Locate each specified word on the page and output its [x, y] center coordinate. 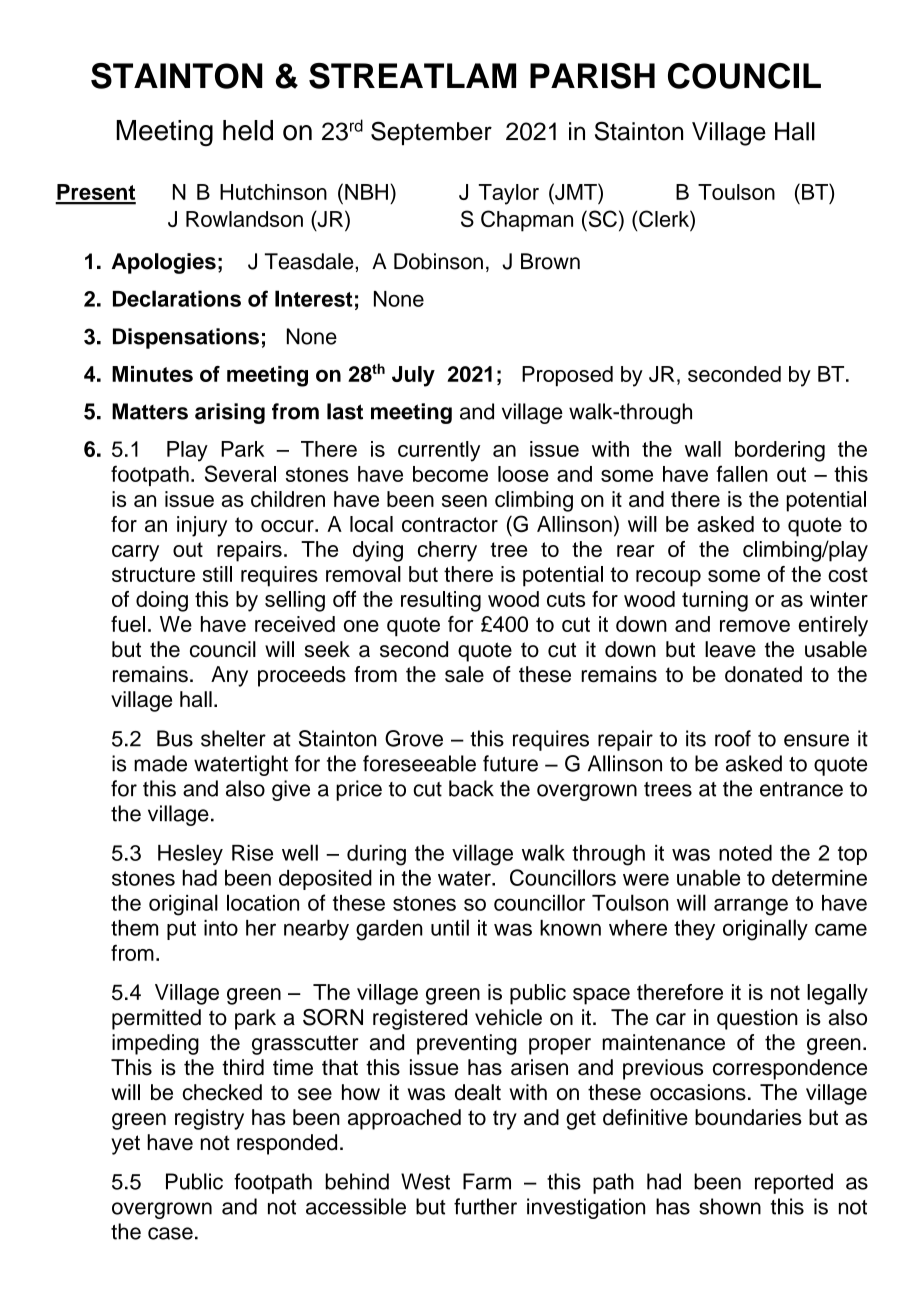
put [181, 930]
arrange [751, 907]
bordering [780, 451]
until [450, 927]
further [485, 1206]
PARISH [592, 76]
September [431, 133]
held [248, 130]
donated [763, 674]
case [170, 1233]
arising [230, 413]
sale [464, 674]
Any [229, 676]
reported [794, 1183]
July [413, 376]
